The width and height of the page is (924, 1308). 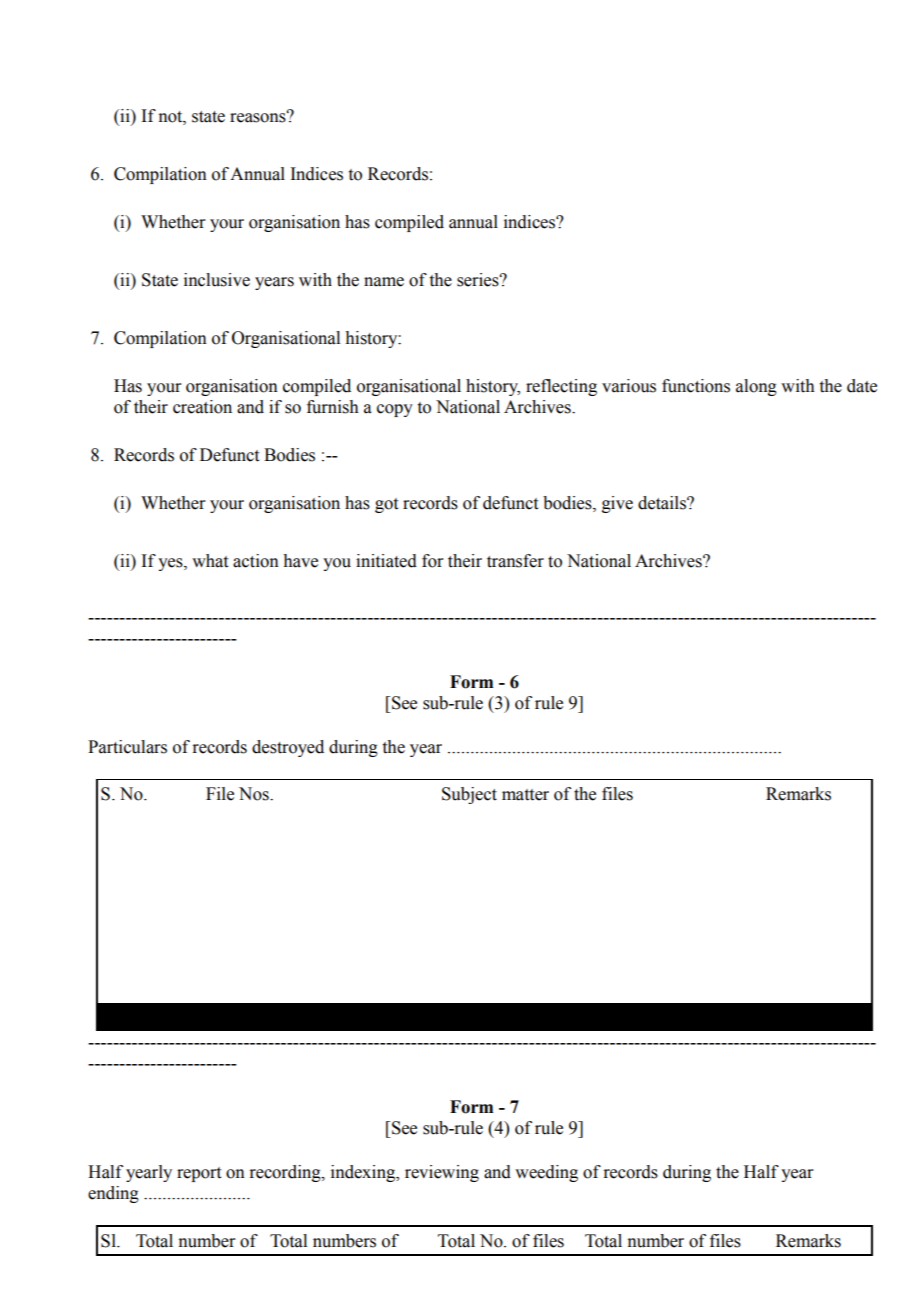 I want to click on give, so click(x=617, y=504).
